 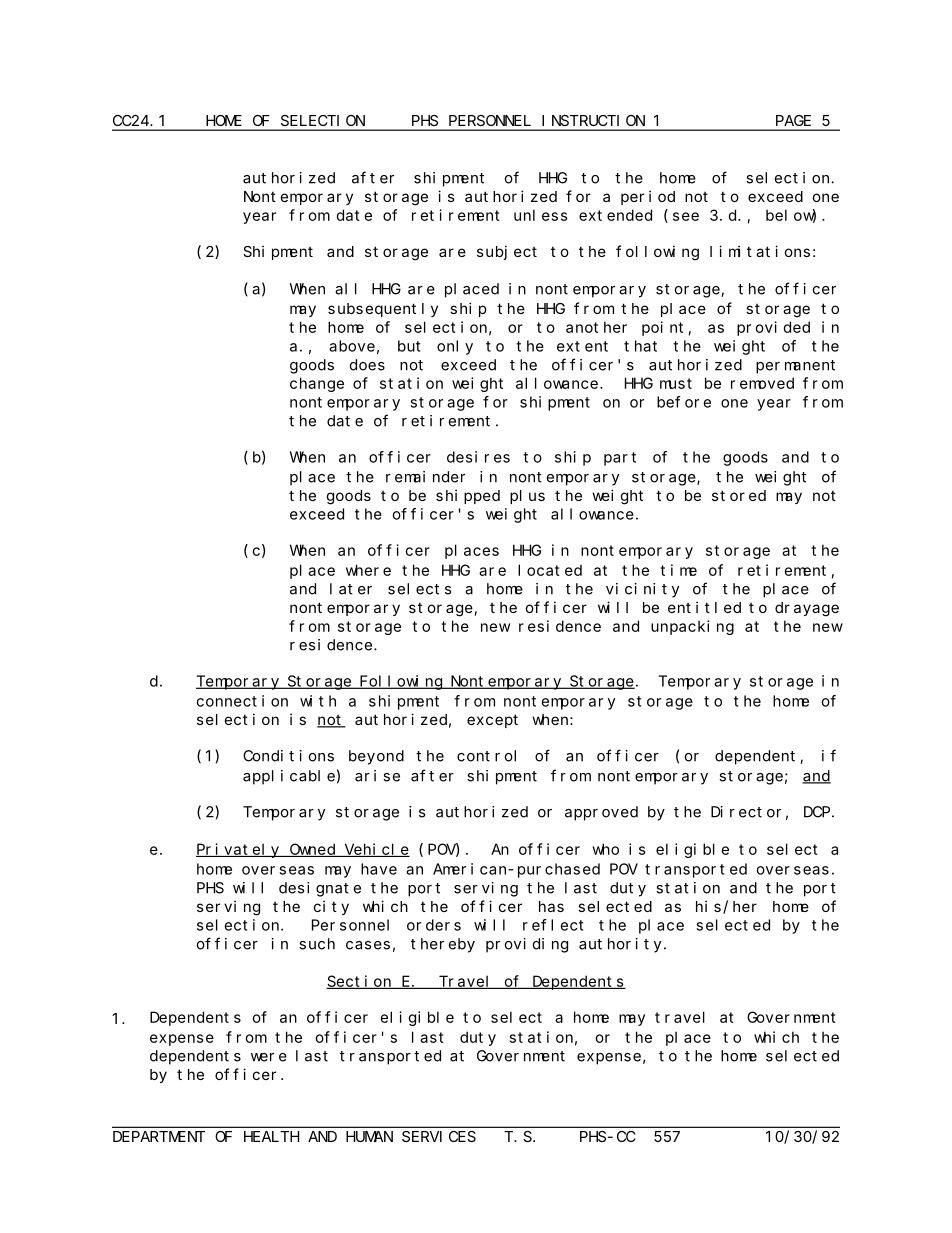 I want to click on with, so click(x=318, y=701).
